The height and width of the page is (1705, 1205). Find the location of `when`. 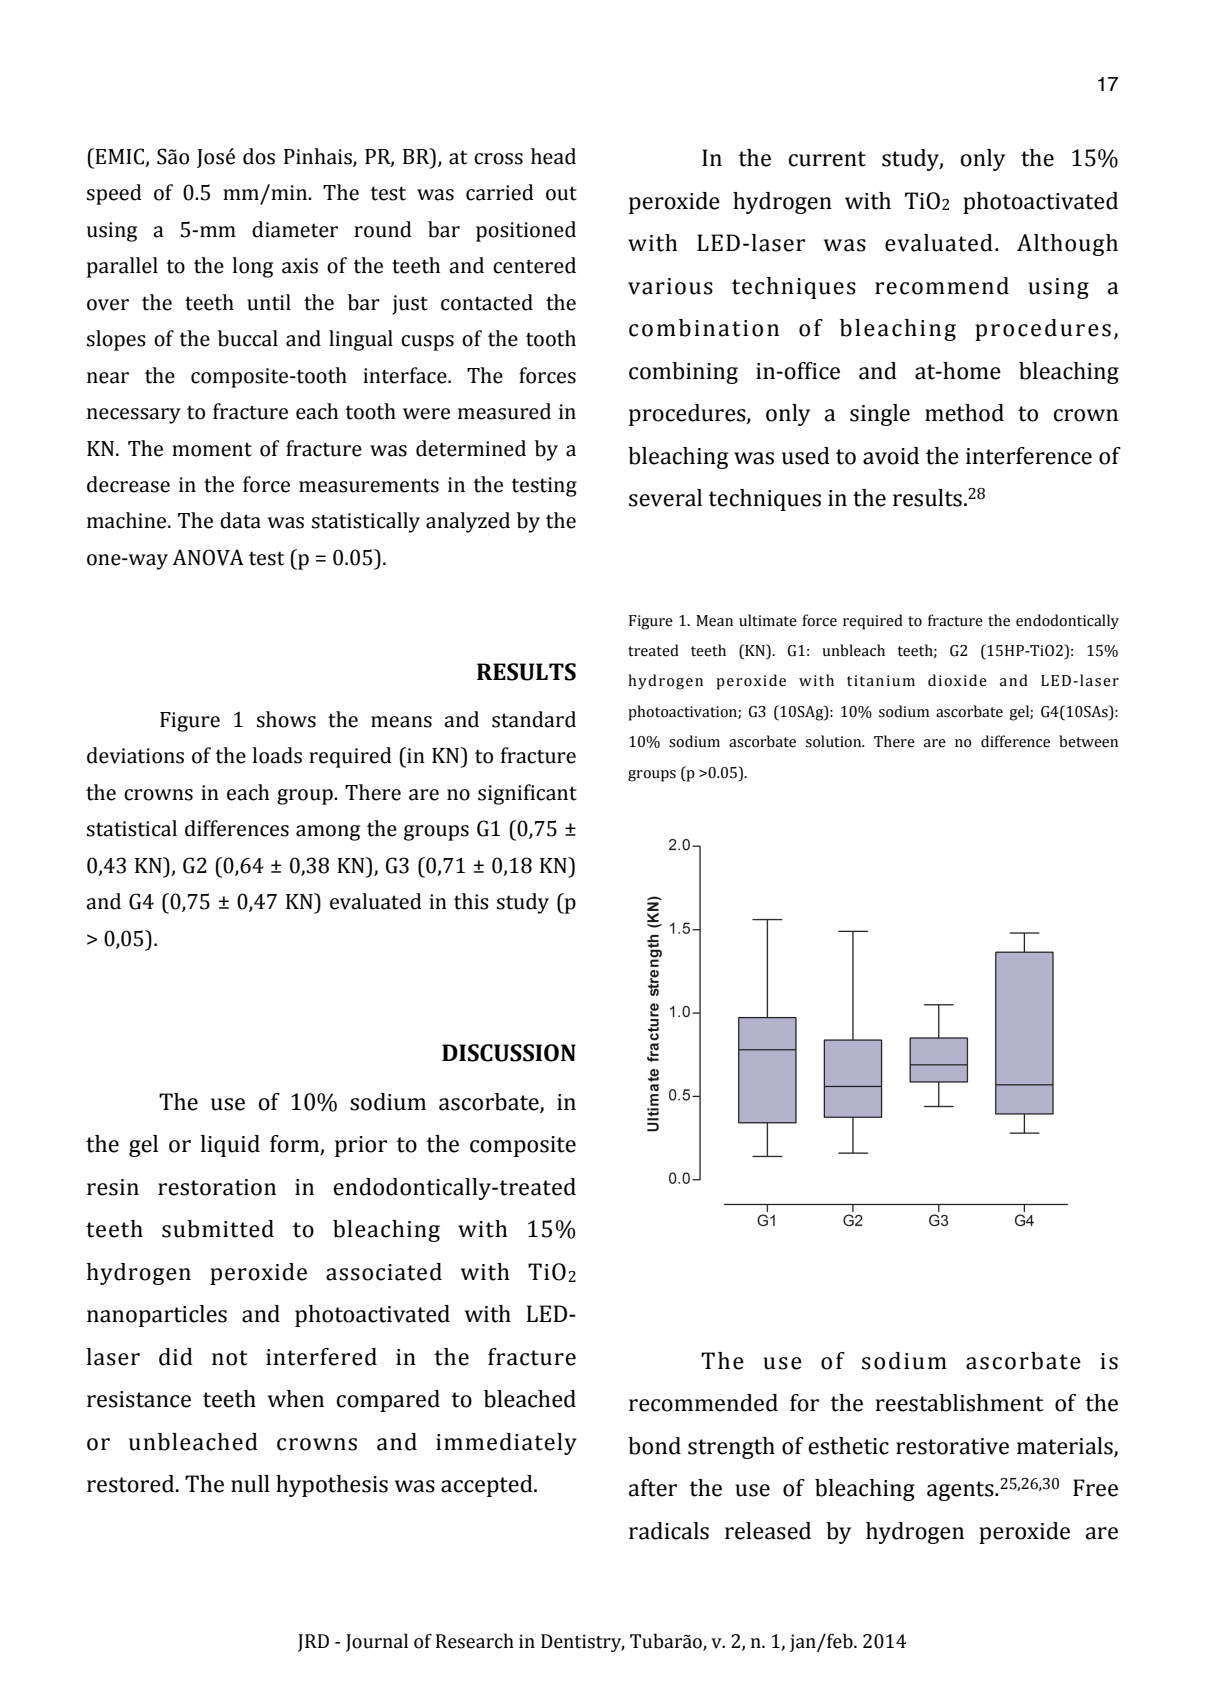

when is located at coordinates (296, 1399).
